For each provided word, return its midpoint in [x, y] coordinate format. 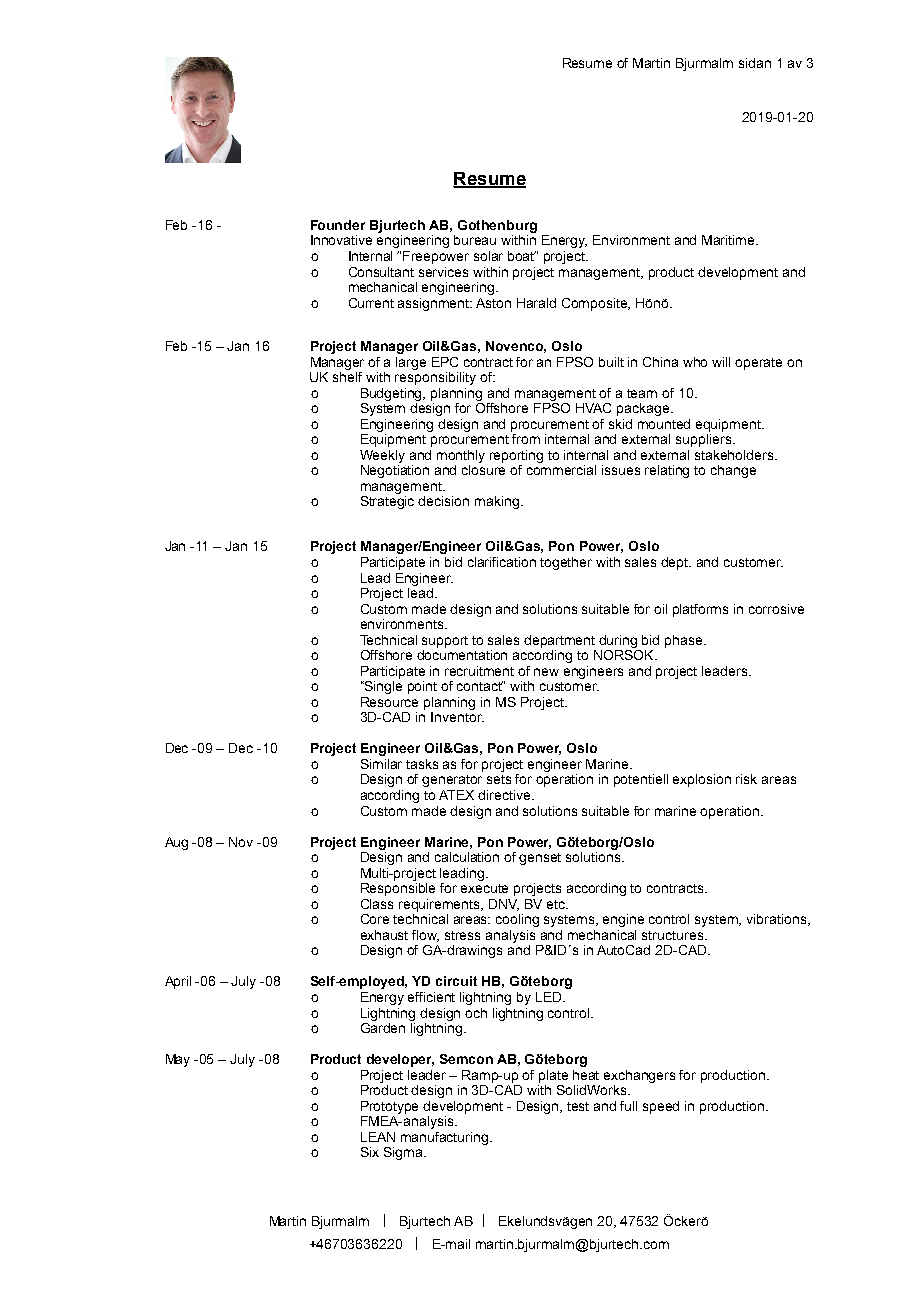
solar [488, 256]
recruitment [479, 671]
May [178, 1060]
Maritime [729, 240]
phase [685, 641]
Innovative [341, 240]
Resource [389, 702]
